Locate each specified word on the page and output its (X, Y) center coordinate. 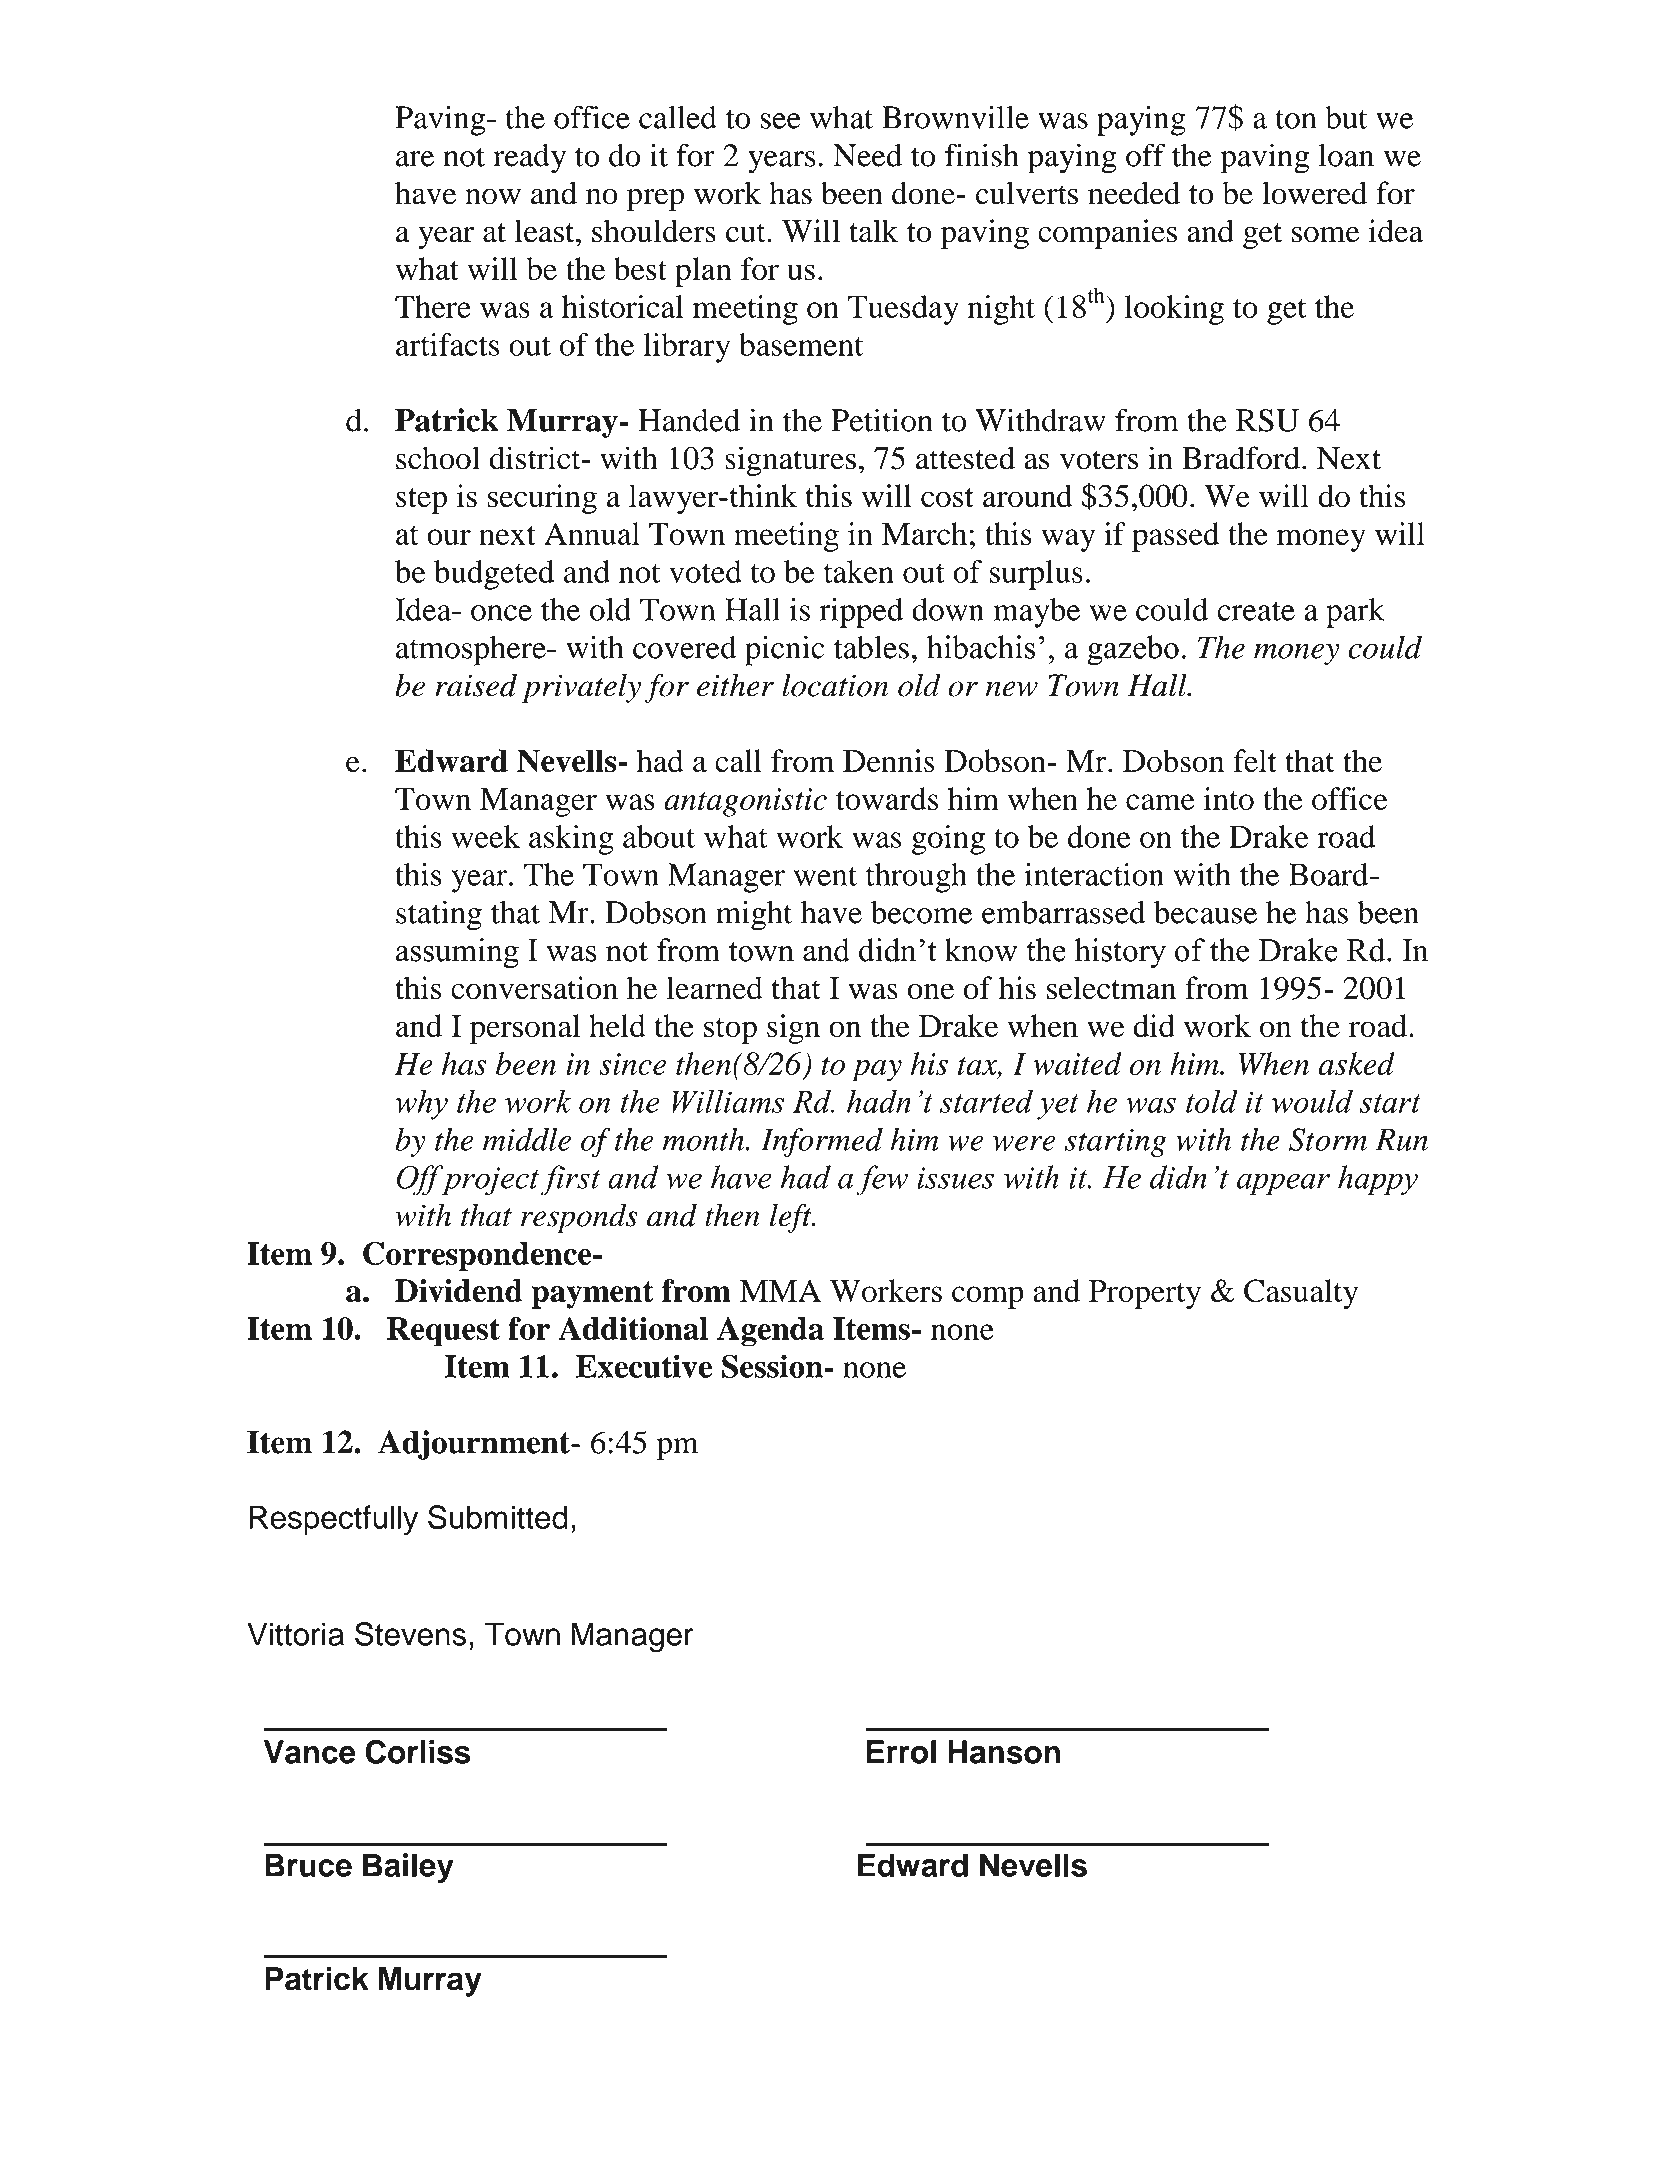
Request (443, 1332)
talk (873, 231)
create (1256, 611)
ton (1296, 119)
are (415, 159)
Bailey (408, 1868)
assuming (457, 953)
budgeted (494, 575)
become (922, 912)
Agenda (770, 1332)
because (1205, 912)
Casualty (1301, 1294)
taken (859, 571)
